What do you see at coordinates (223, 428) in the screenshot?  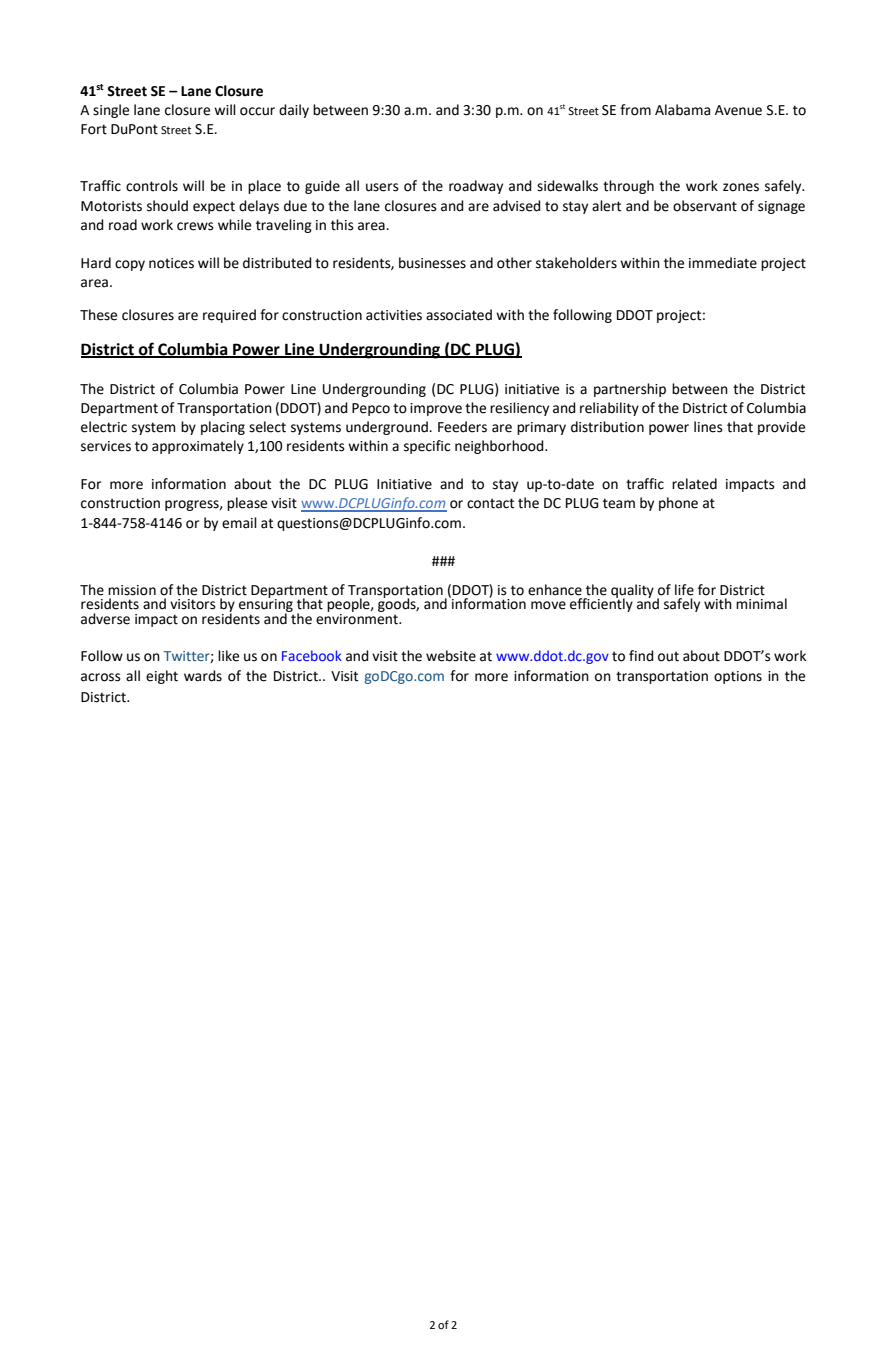 I see `placing` at bounding box center [223, 428].
